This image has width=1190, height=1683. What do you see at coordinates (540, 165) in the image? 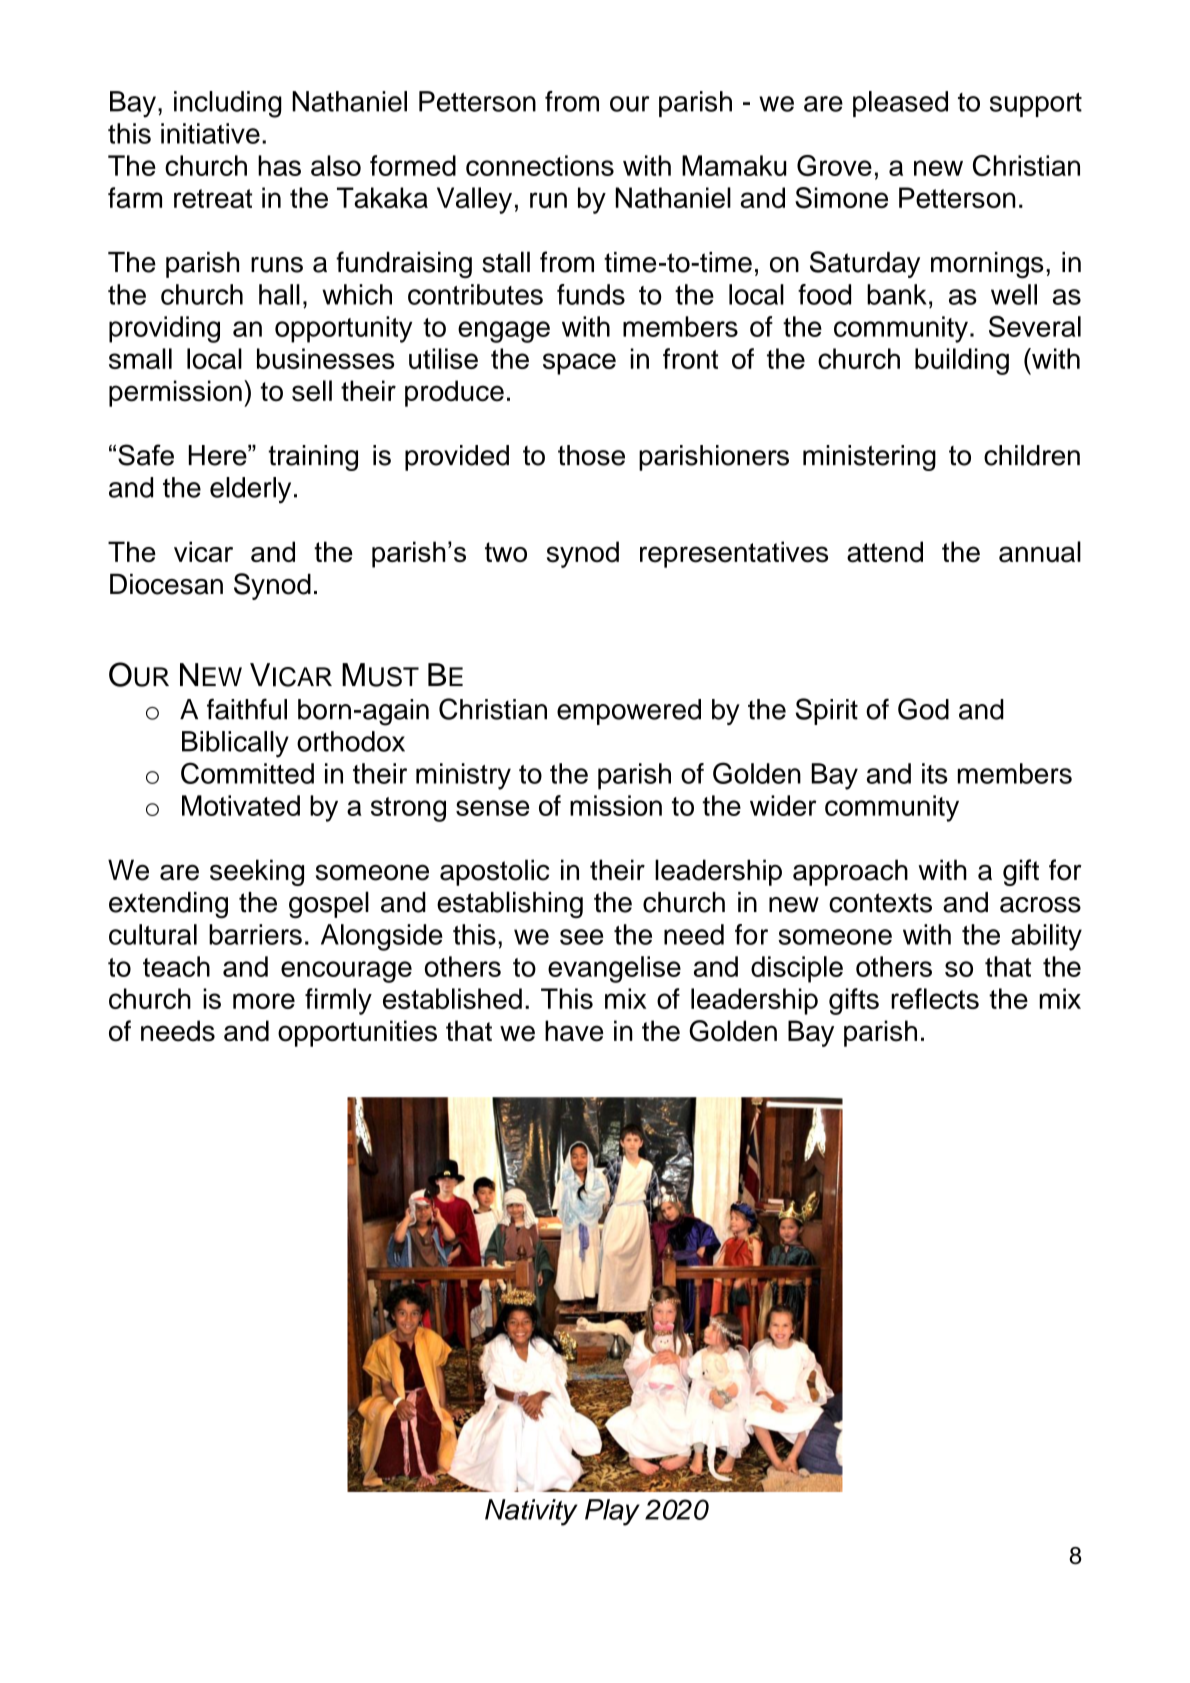
I see `connections` at bounding box center [540, 165].
